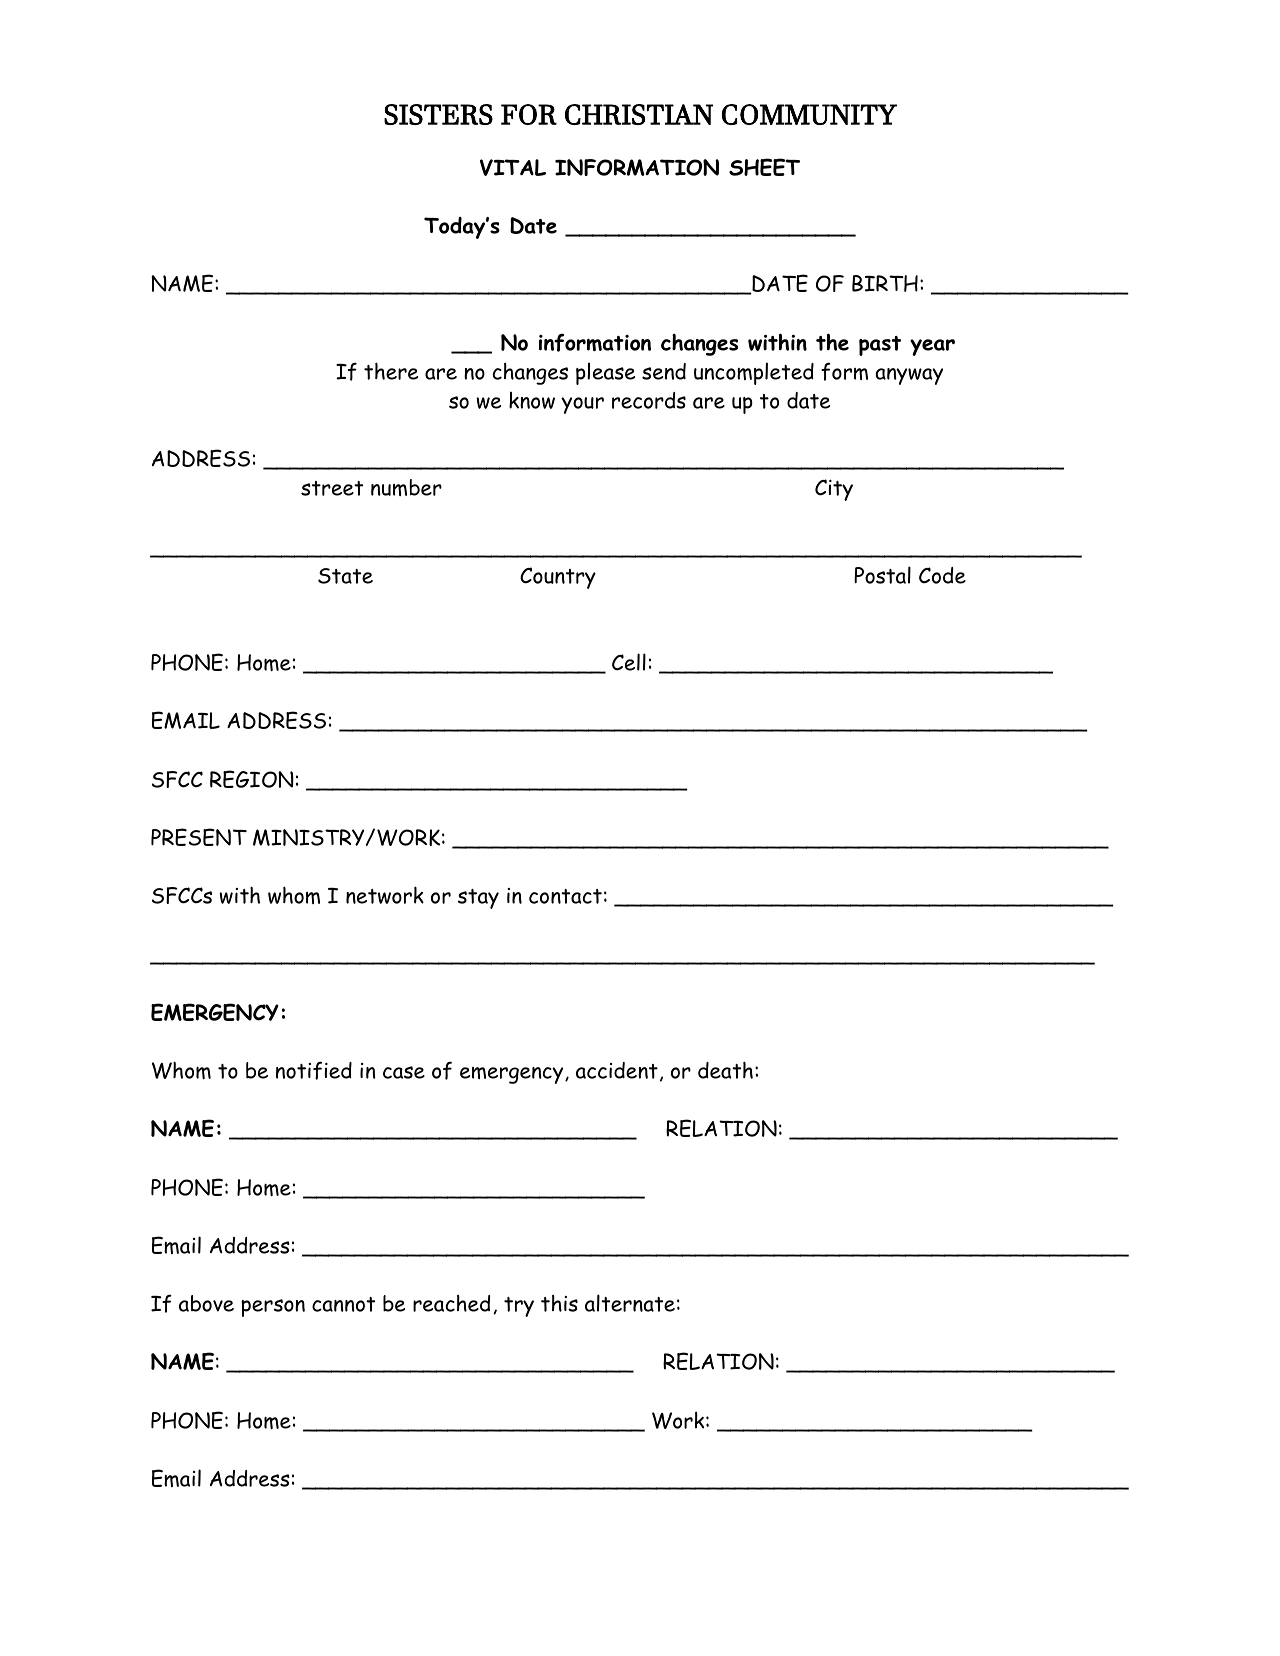 Image resolution: width=1280 pixels, height=1656 pixels. I want to click on COMMUNITY, so click(809, 114).
